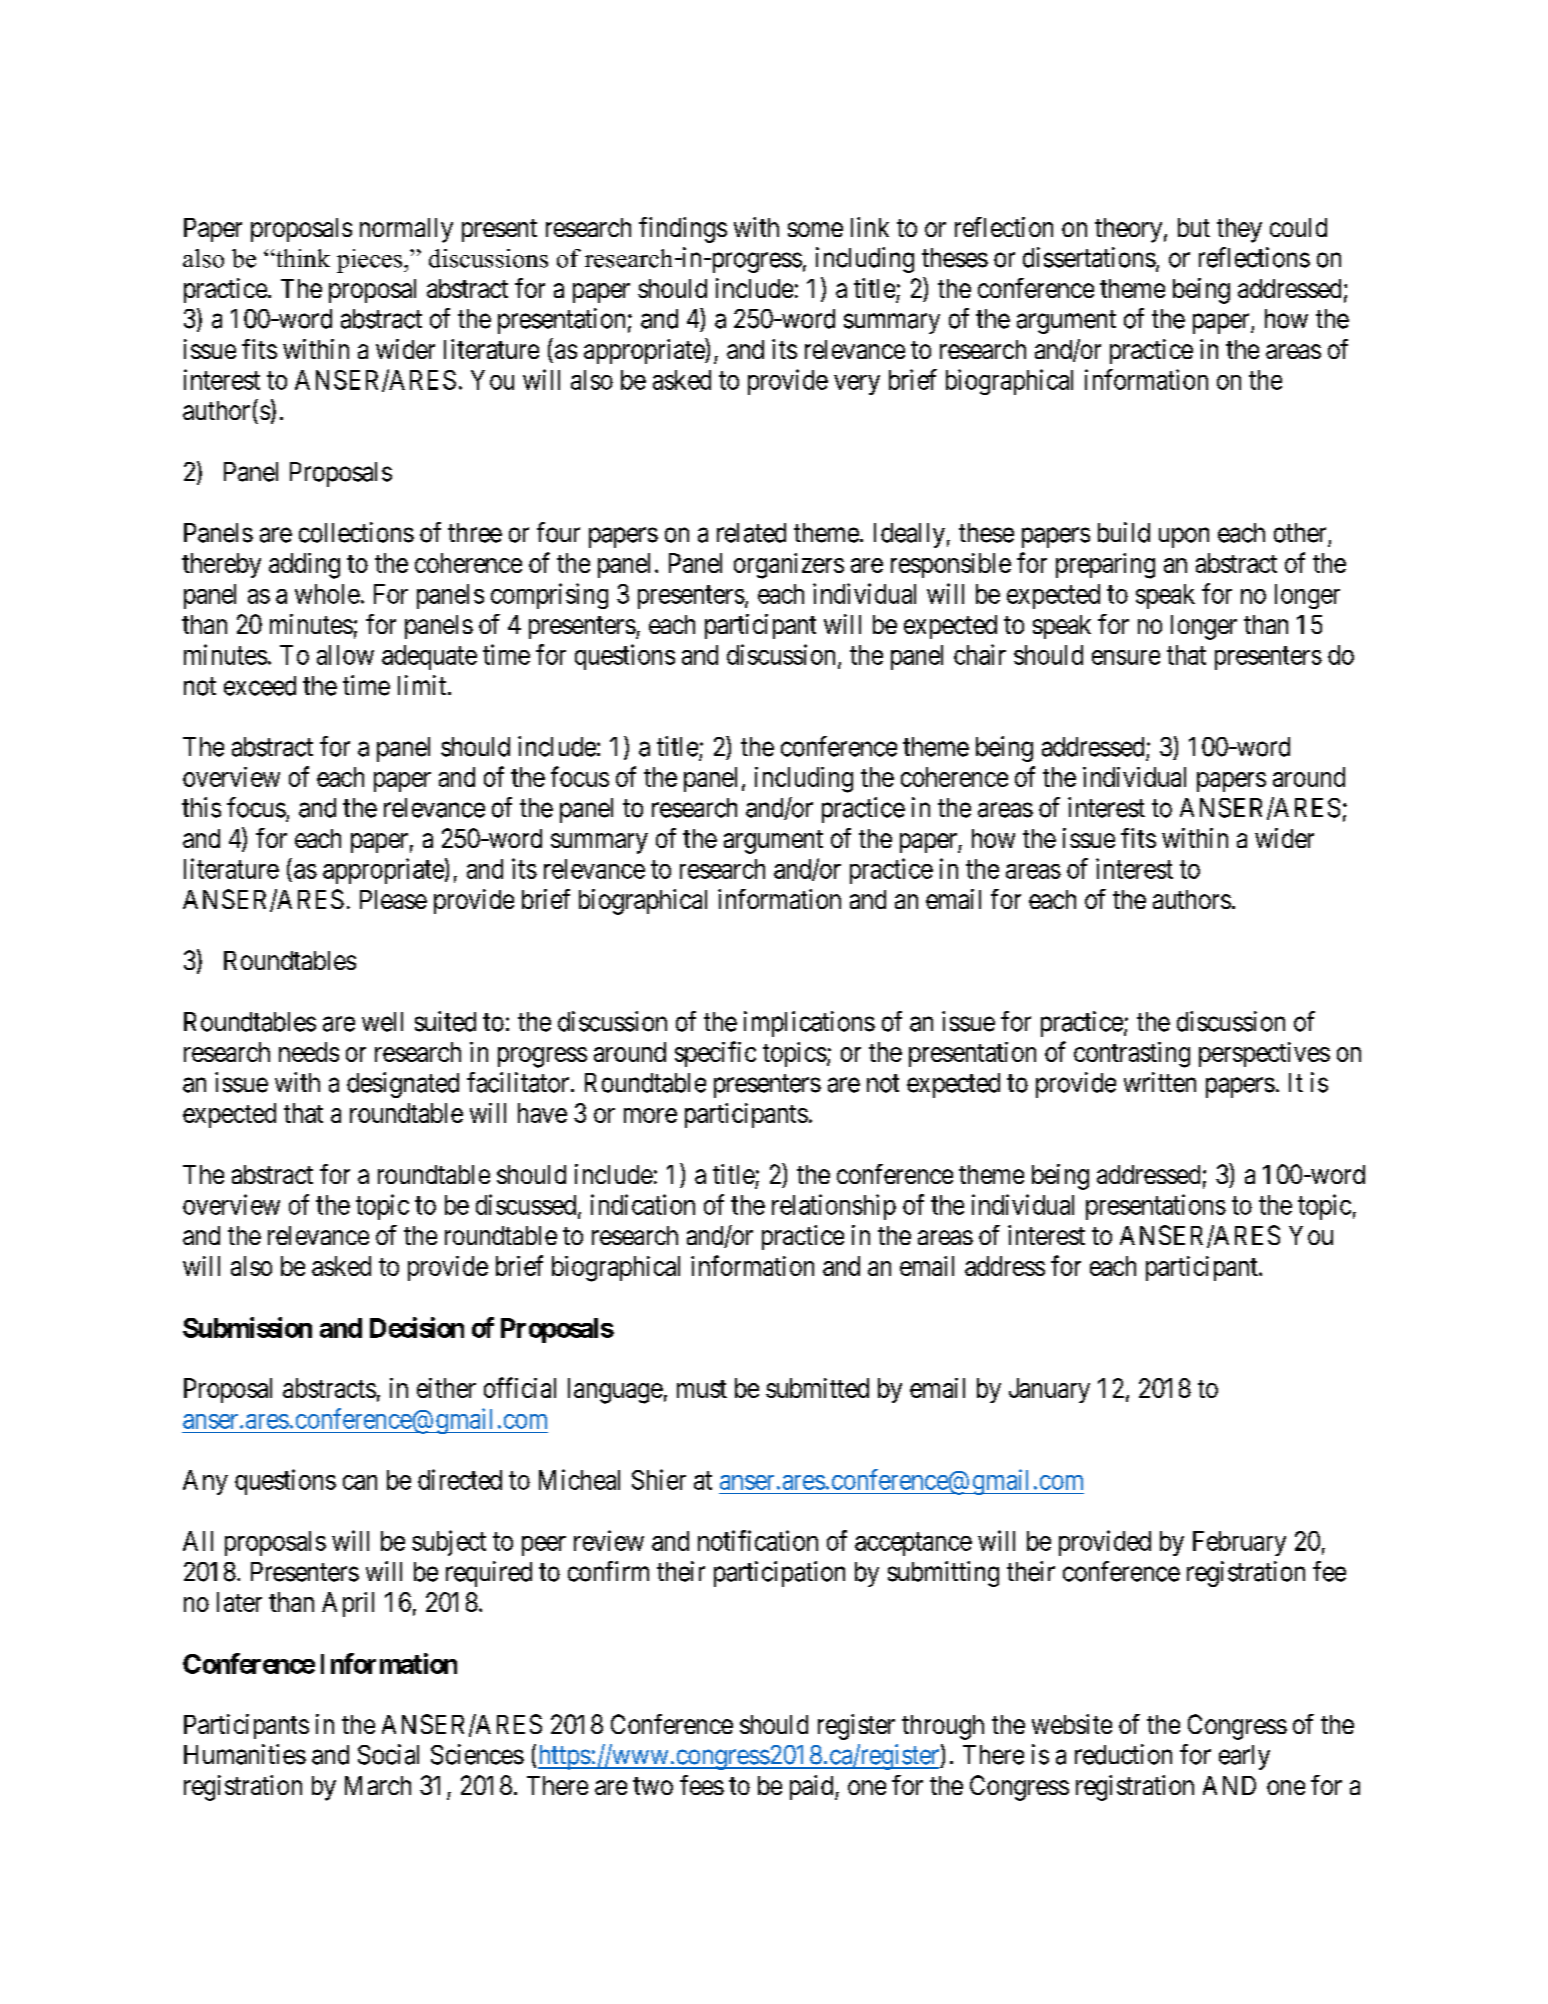 The width and height of the document is (1548, 2004). What do you see at coordinates (371, 261) in the document?
I see `pieces` at bounding box center [371, 261].
